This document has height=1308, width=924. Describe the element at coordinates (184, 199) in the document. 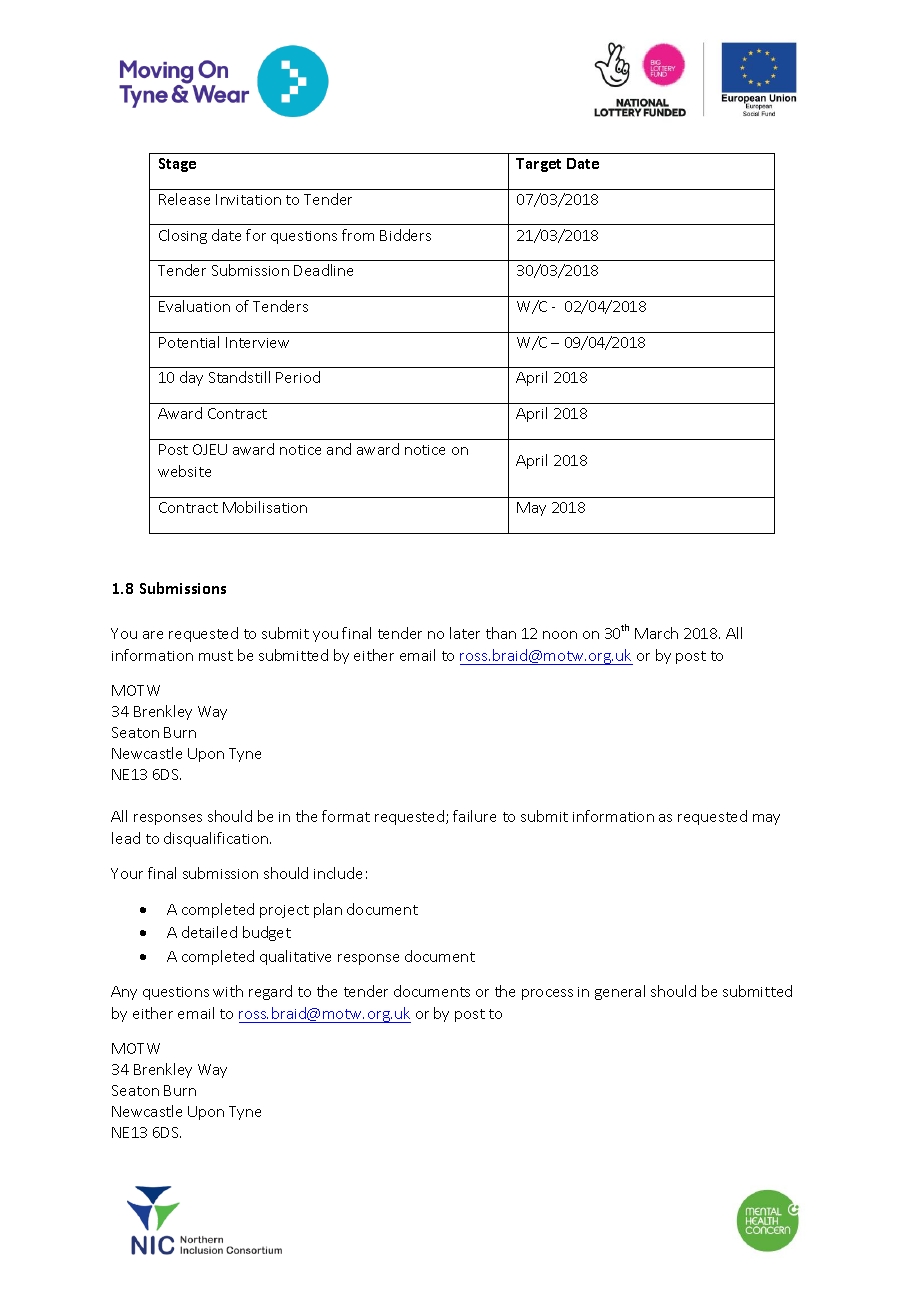

I see `Release` at that location.
